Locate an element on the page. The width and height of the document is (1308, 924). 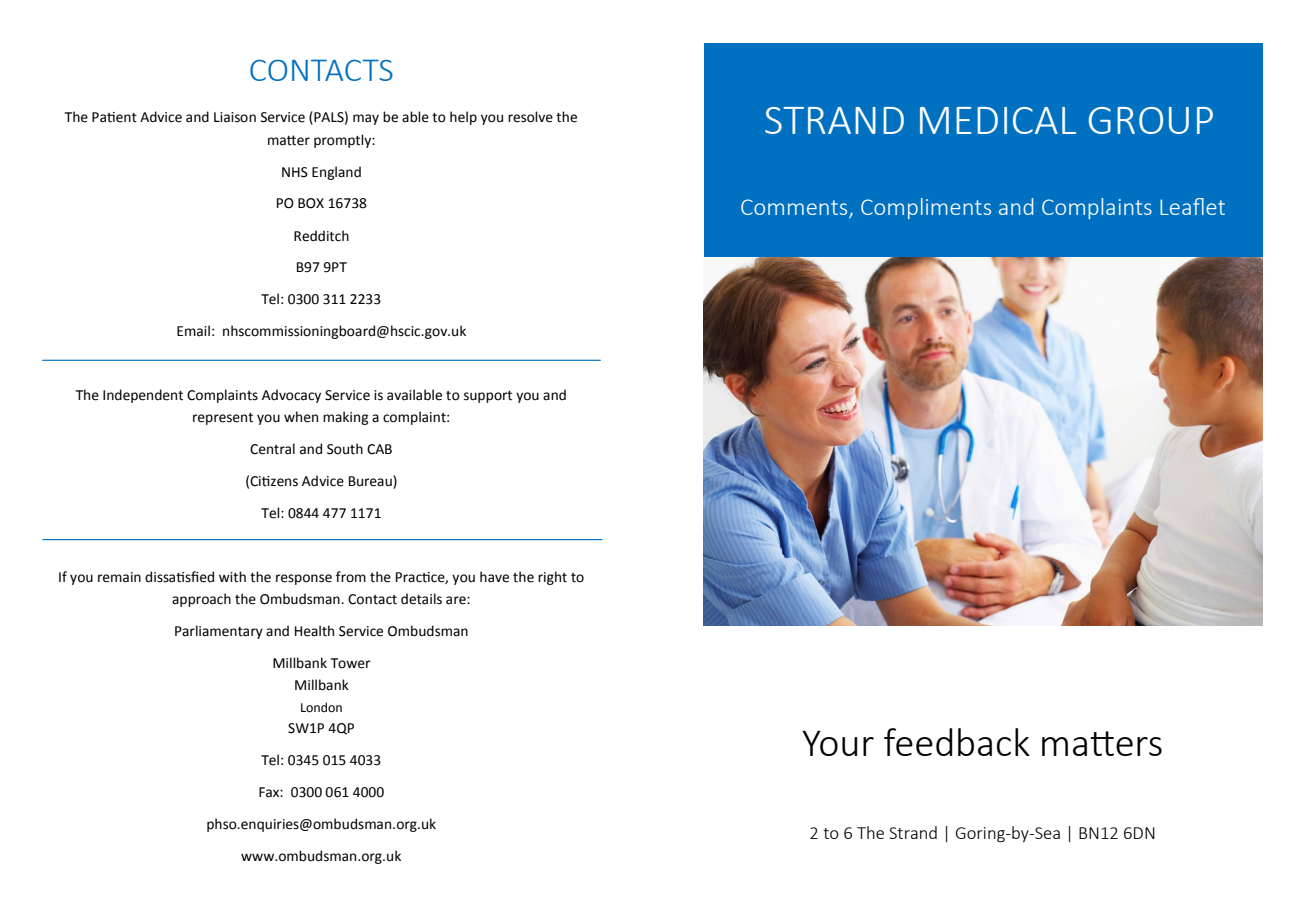
have is located at coordinates (494, 577).
